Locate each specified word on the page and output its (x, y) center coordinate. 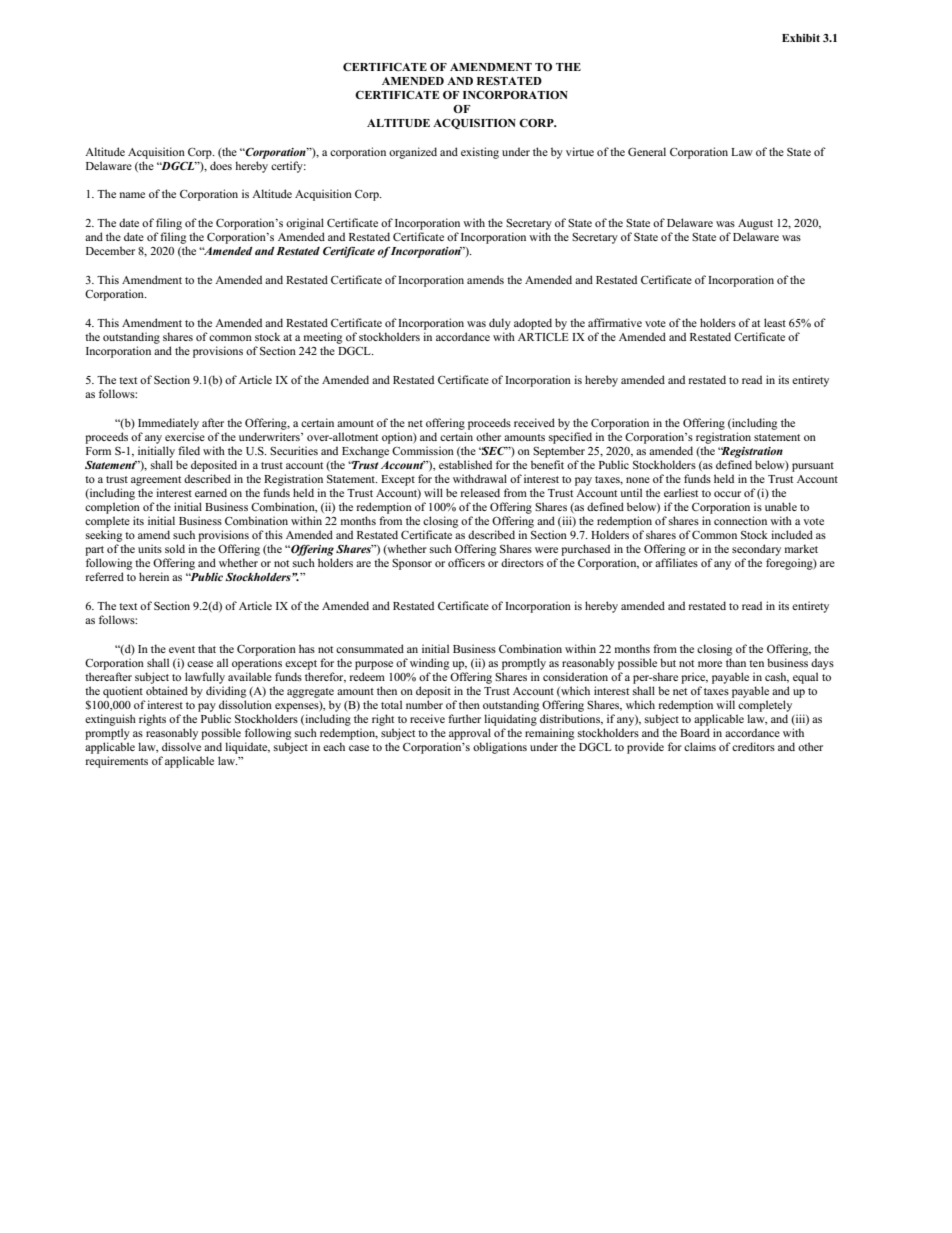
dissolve (181, 746)
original (305, 225)
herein (154, 576)
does (221, 165)
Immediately (168, 424)
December (110, 250)
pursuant (813, 467)
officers (466, 562)
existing (480, 153)
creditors (753, 746)
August (755, 226)
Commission (423, 450)
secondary (756, 551)
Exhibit (801, 38)
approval (469, 735)
